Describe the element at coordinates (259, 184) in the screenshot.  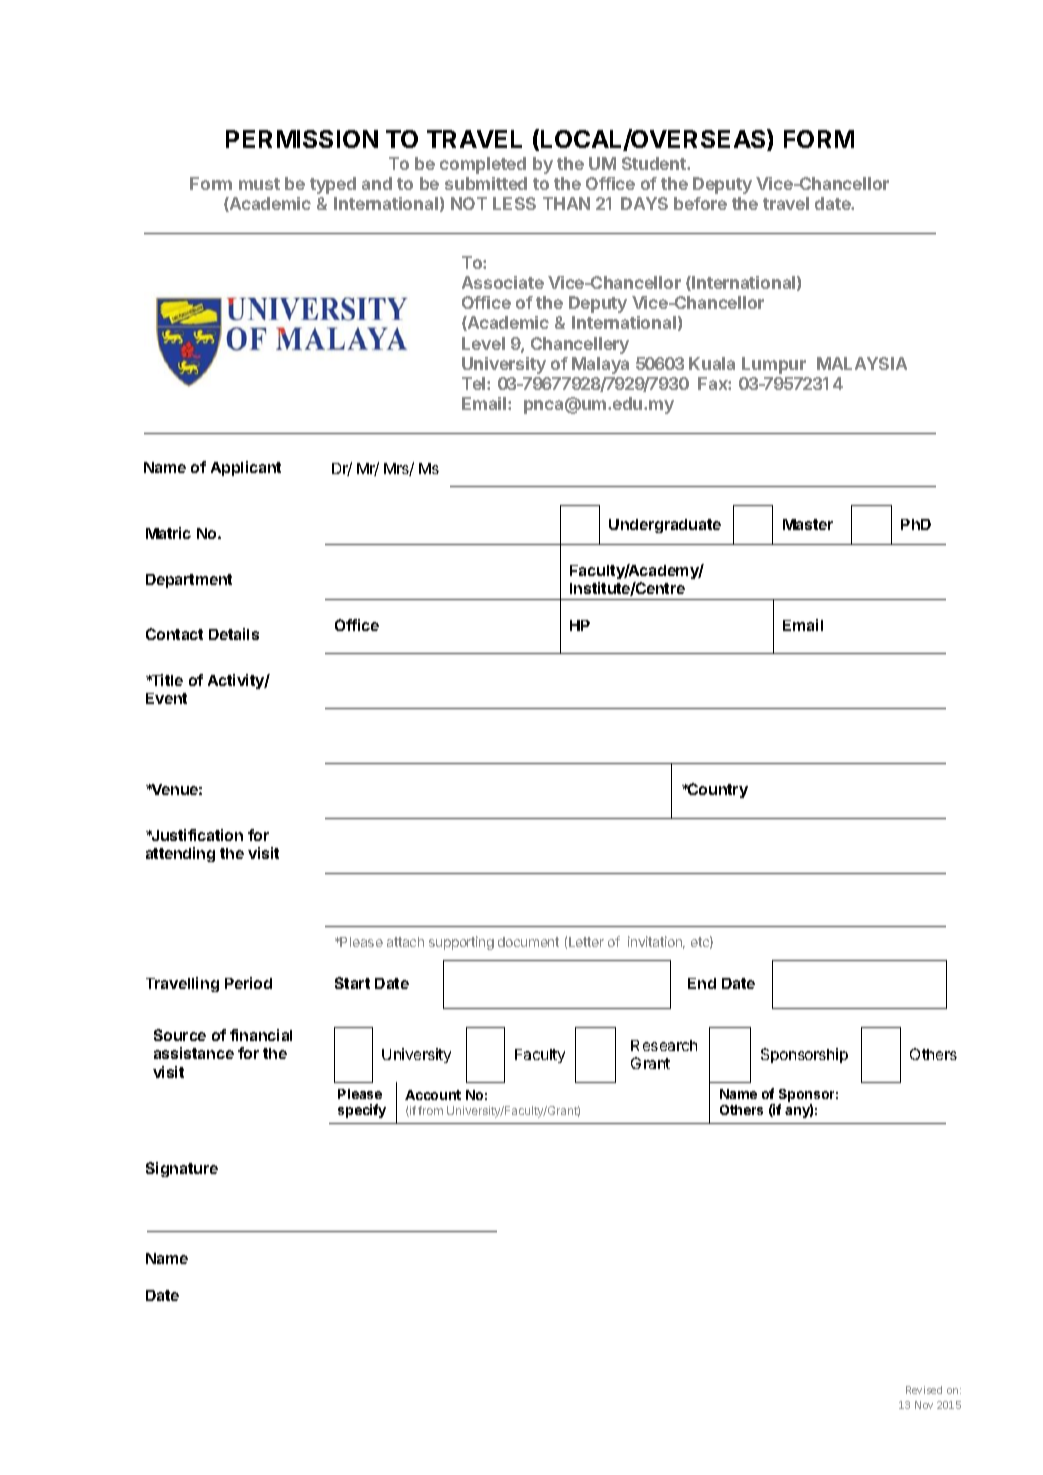
I see `must` at that location.
